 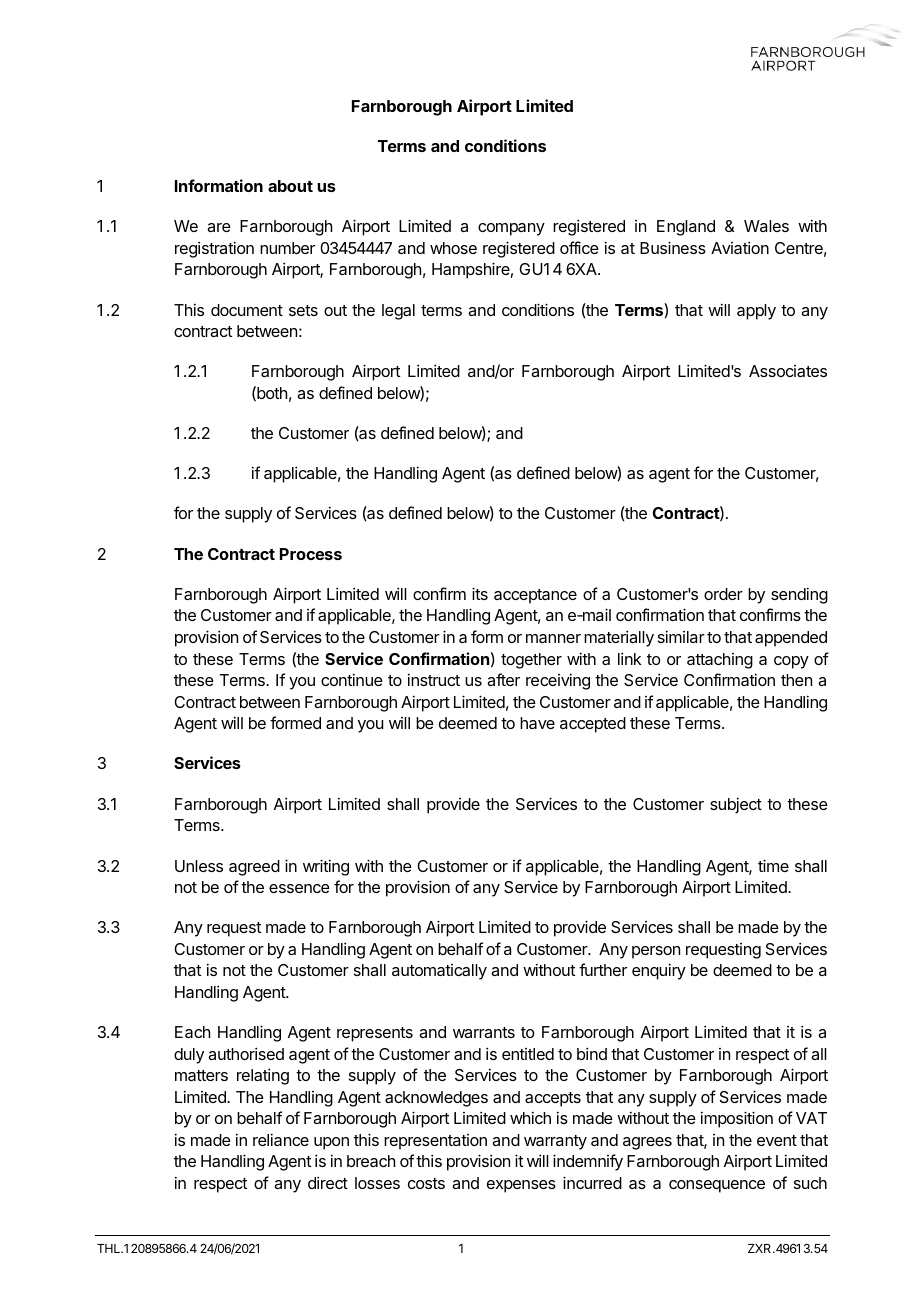 I want to click on expenses, so click(x=521, y=1186).
